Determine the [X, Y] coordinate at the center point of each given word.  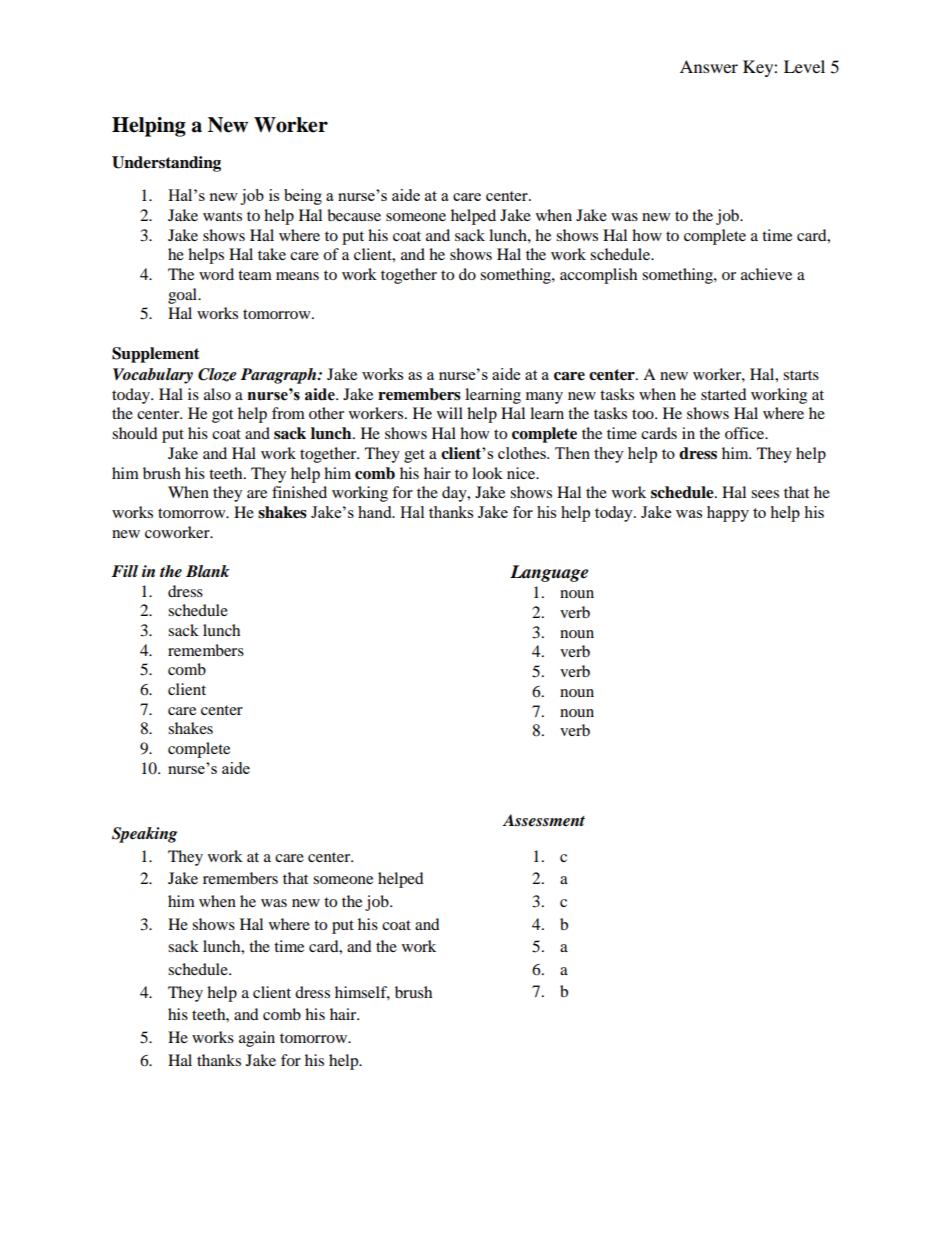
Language [549, 573]
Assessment [544, 820]
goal [184, 296]
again [257, 1039]
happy [728, 514]
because [354, 215]
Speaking [144, 835]
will [450, 413]
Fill [125, 571]
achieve [766, 274]
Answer [709, 66]
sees [765, 494]
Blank [208, 571]
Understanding [166, 164]
